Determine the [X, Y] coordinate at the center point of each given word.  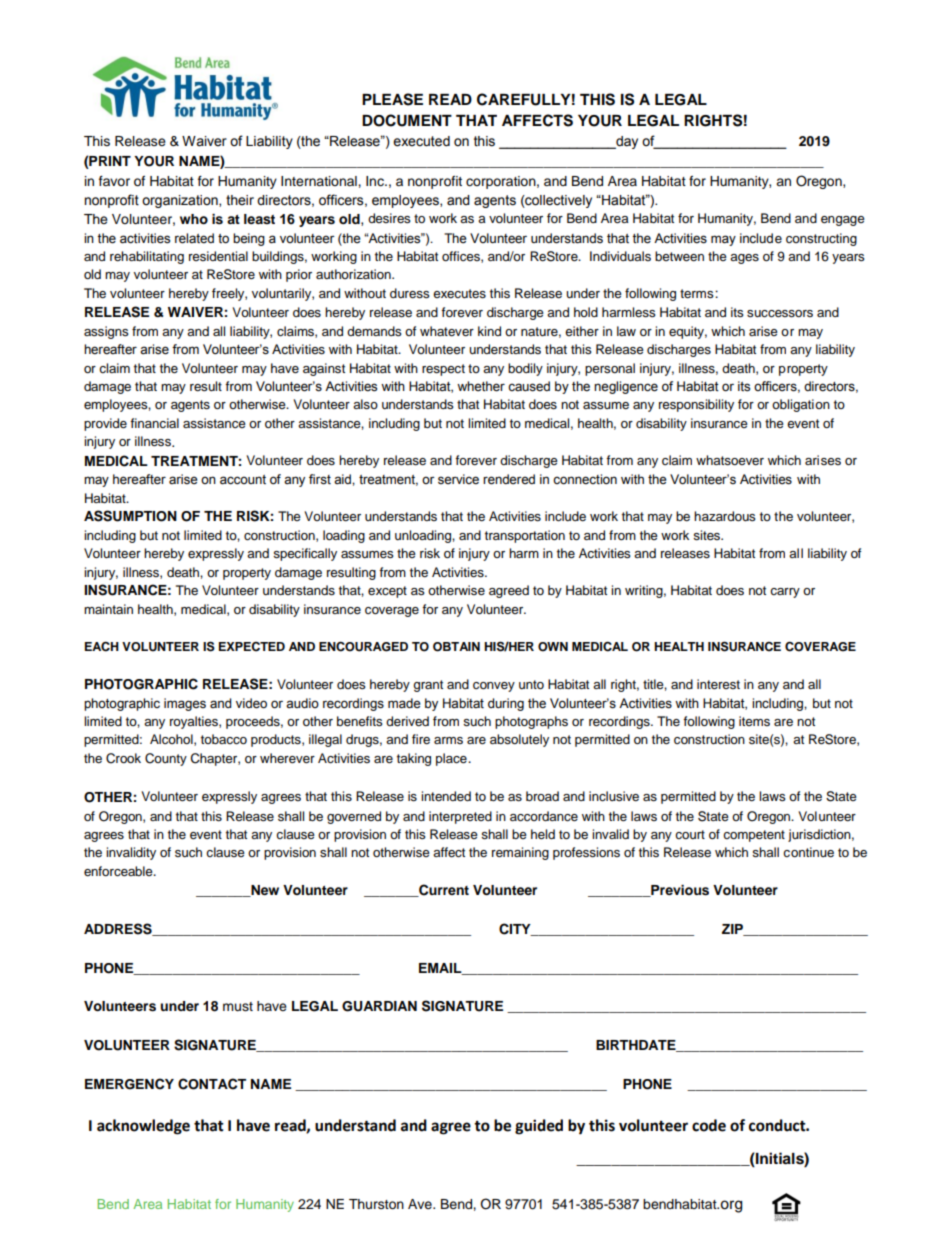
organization [181, 201]
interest [718, 684]
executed [421, 141]
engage [843, 221]
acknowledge [143, 1127]
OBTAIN [456, 647]
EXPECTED [252, 647]
